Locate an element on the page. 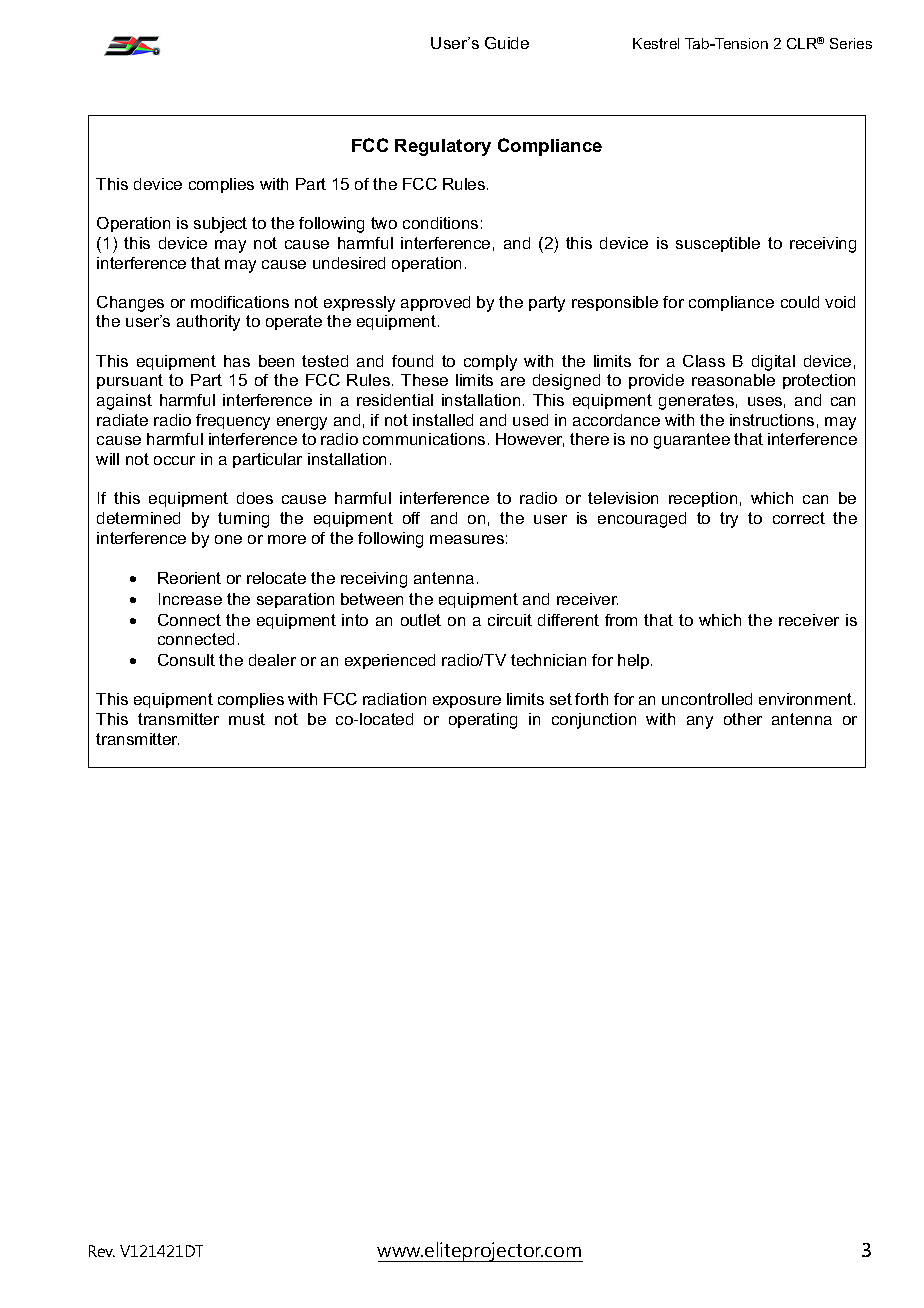 The width and height of the image is (924, 1308). Consult is located at coordinates (186, 660).
